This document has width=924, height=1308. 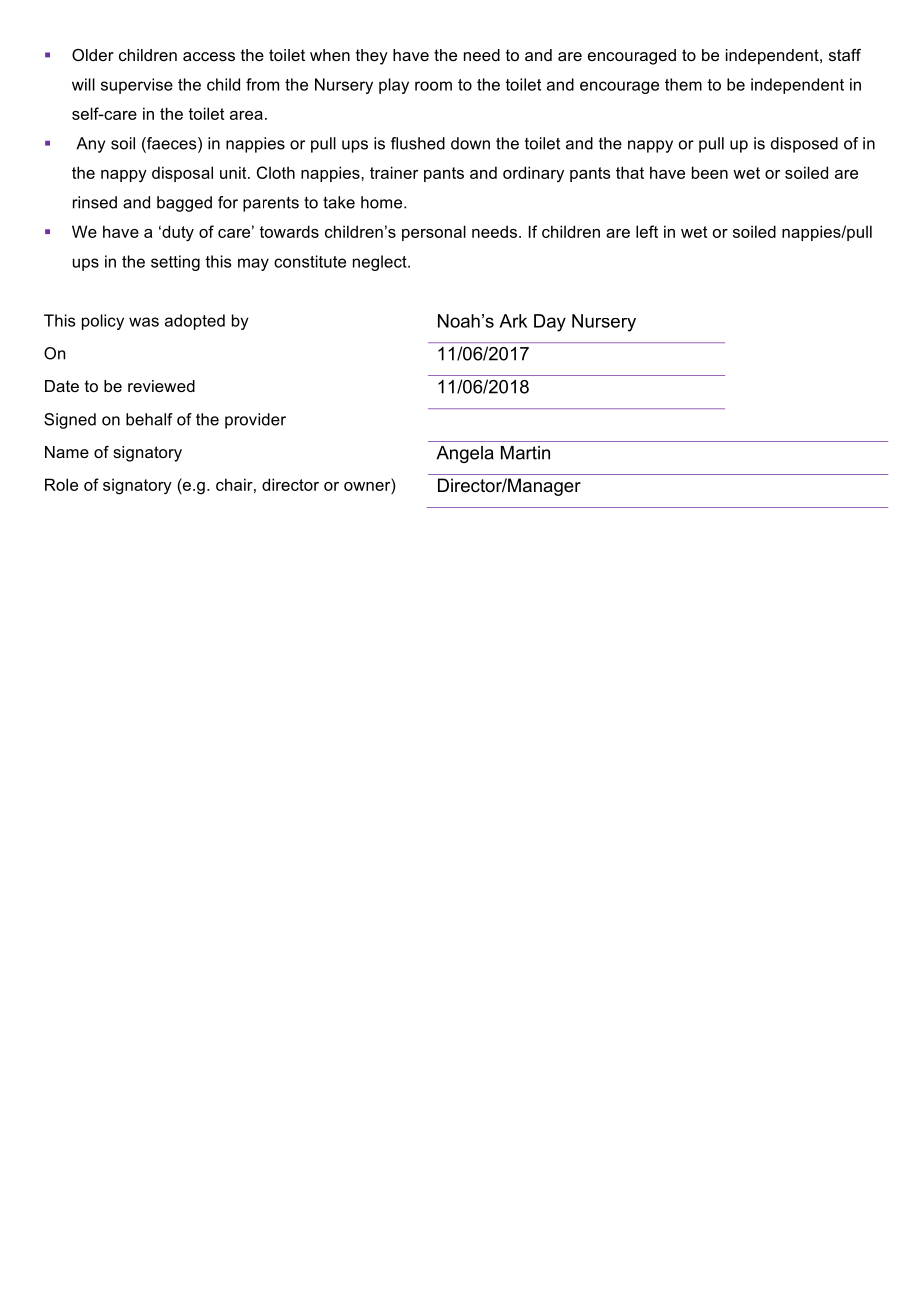 I want to click on Ark, so click(x=513, y=321).
